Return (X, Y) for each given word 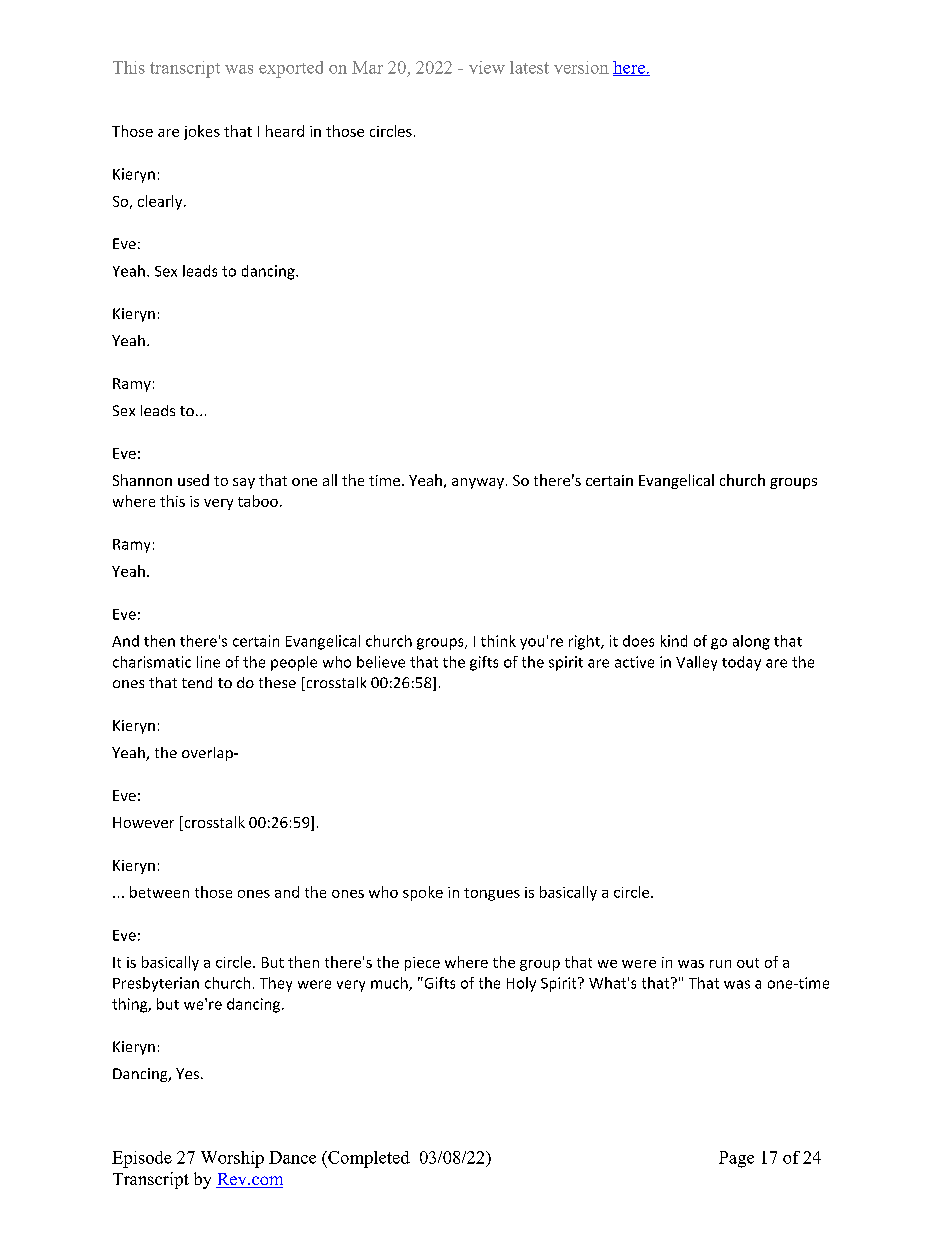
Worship (232, 1159)
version (581, 67)
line (208, 662)
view (487, 67)
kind (674, 641)
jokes (202, 132)
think (498, 641)
